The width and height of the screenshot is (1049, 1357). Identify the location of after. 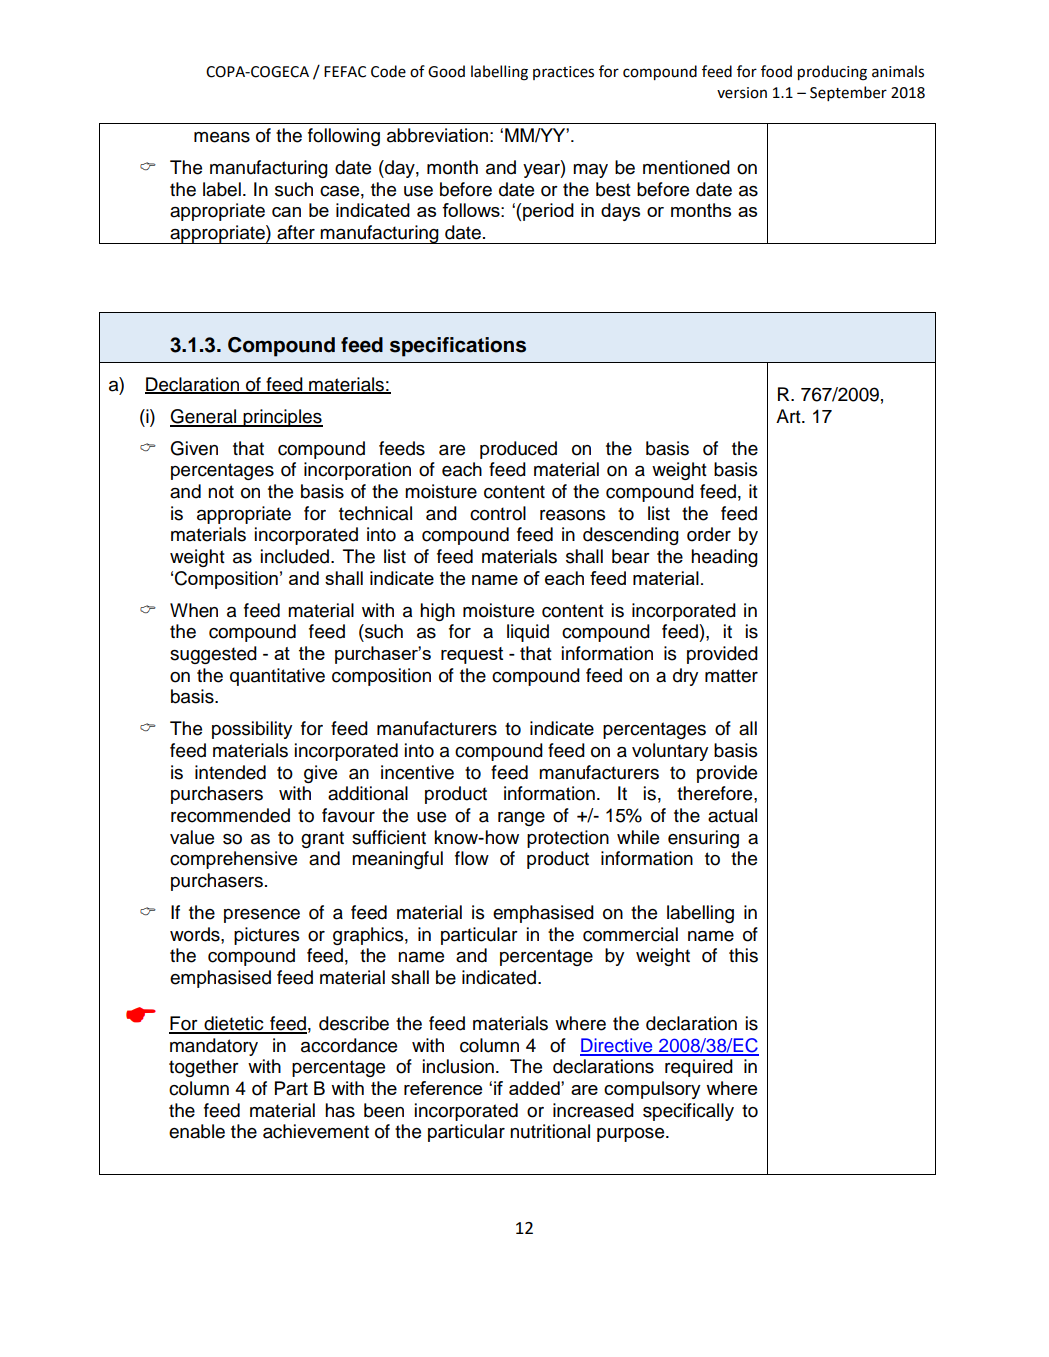
(296, 232).
